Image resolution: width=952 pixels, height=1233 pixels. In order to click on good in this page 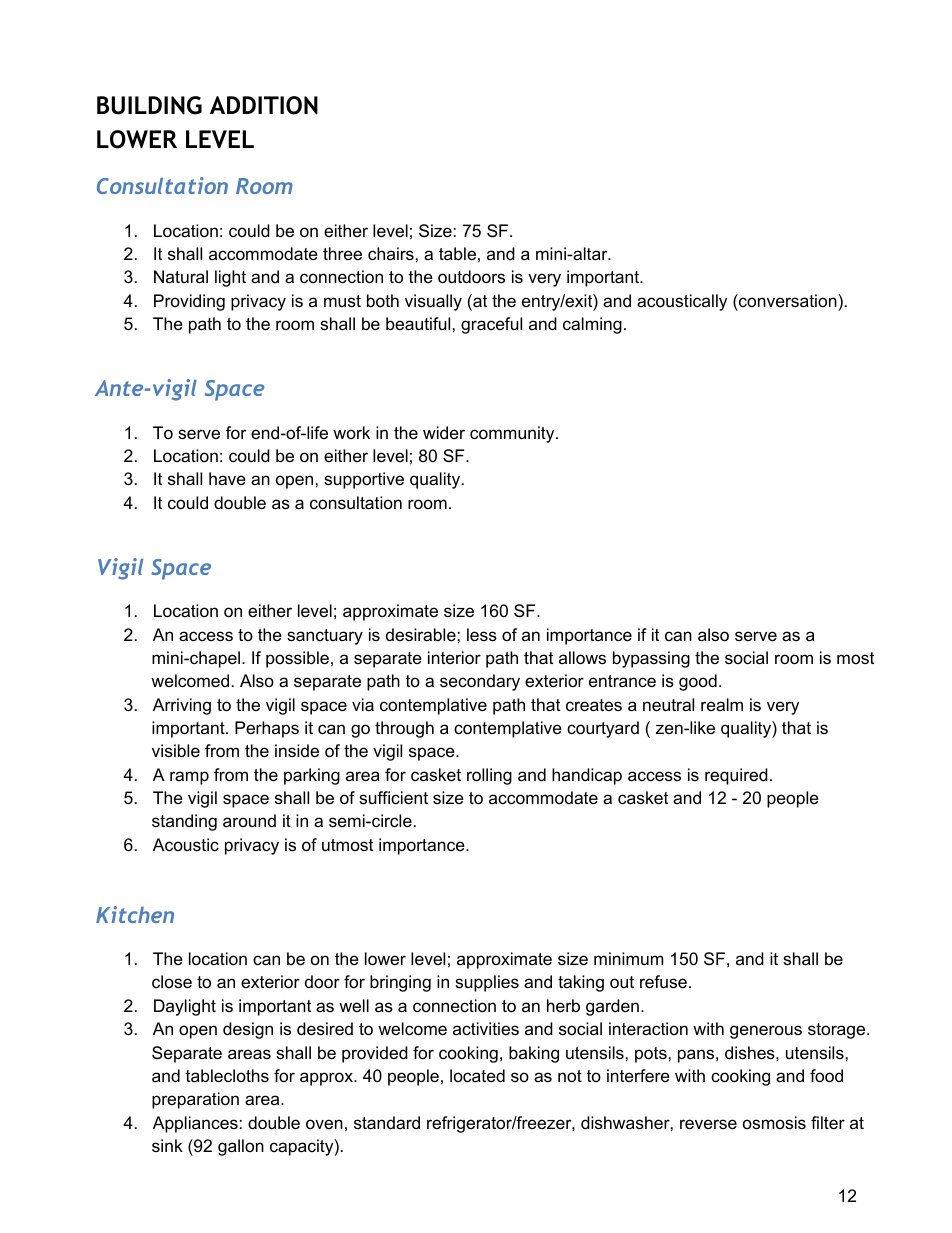, I will do `click(698, 682)`.
